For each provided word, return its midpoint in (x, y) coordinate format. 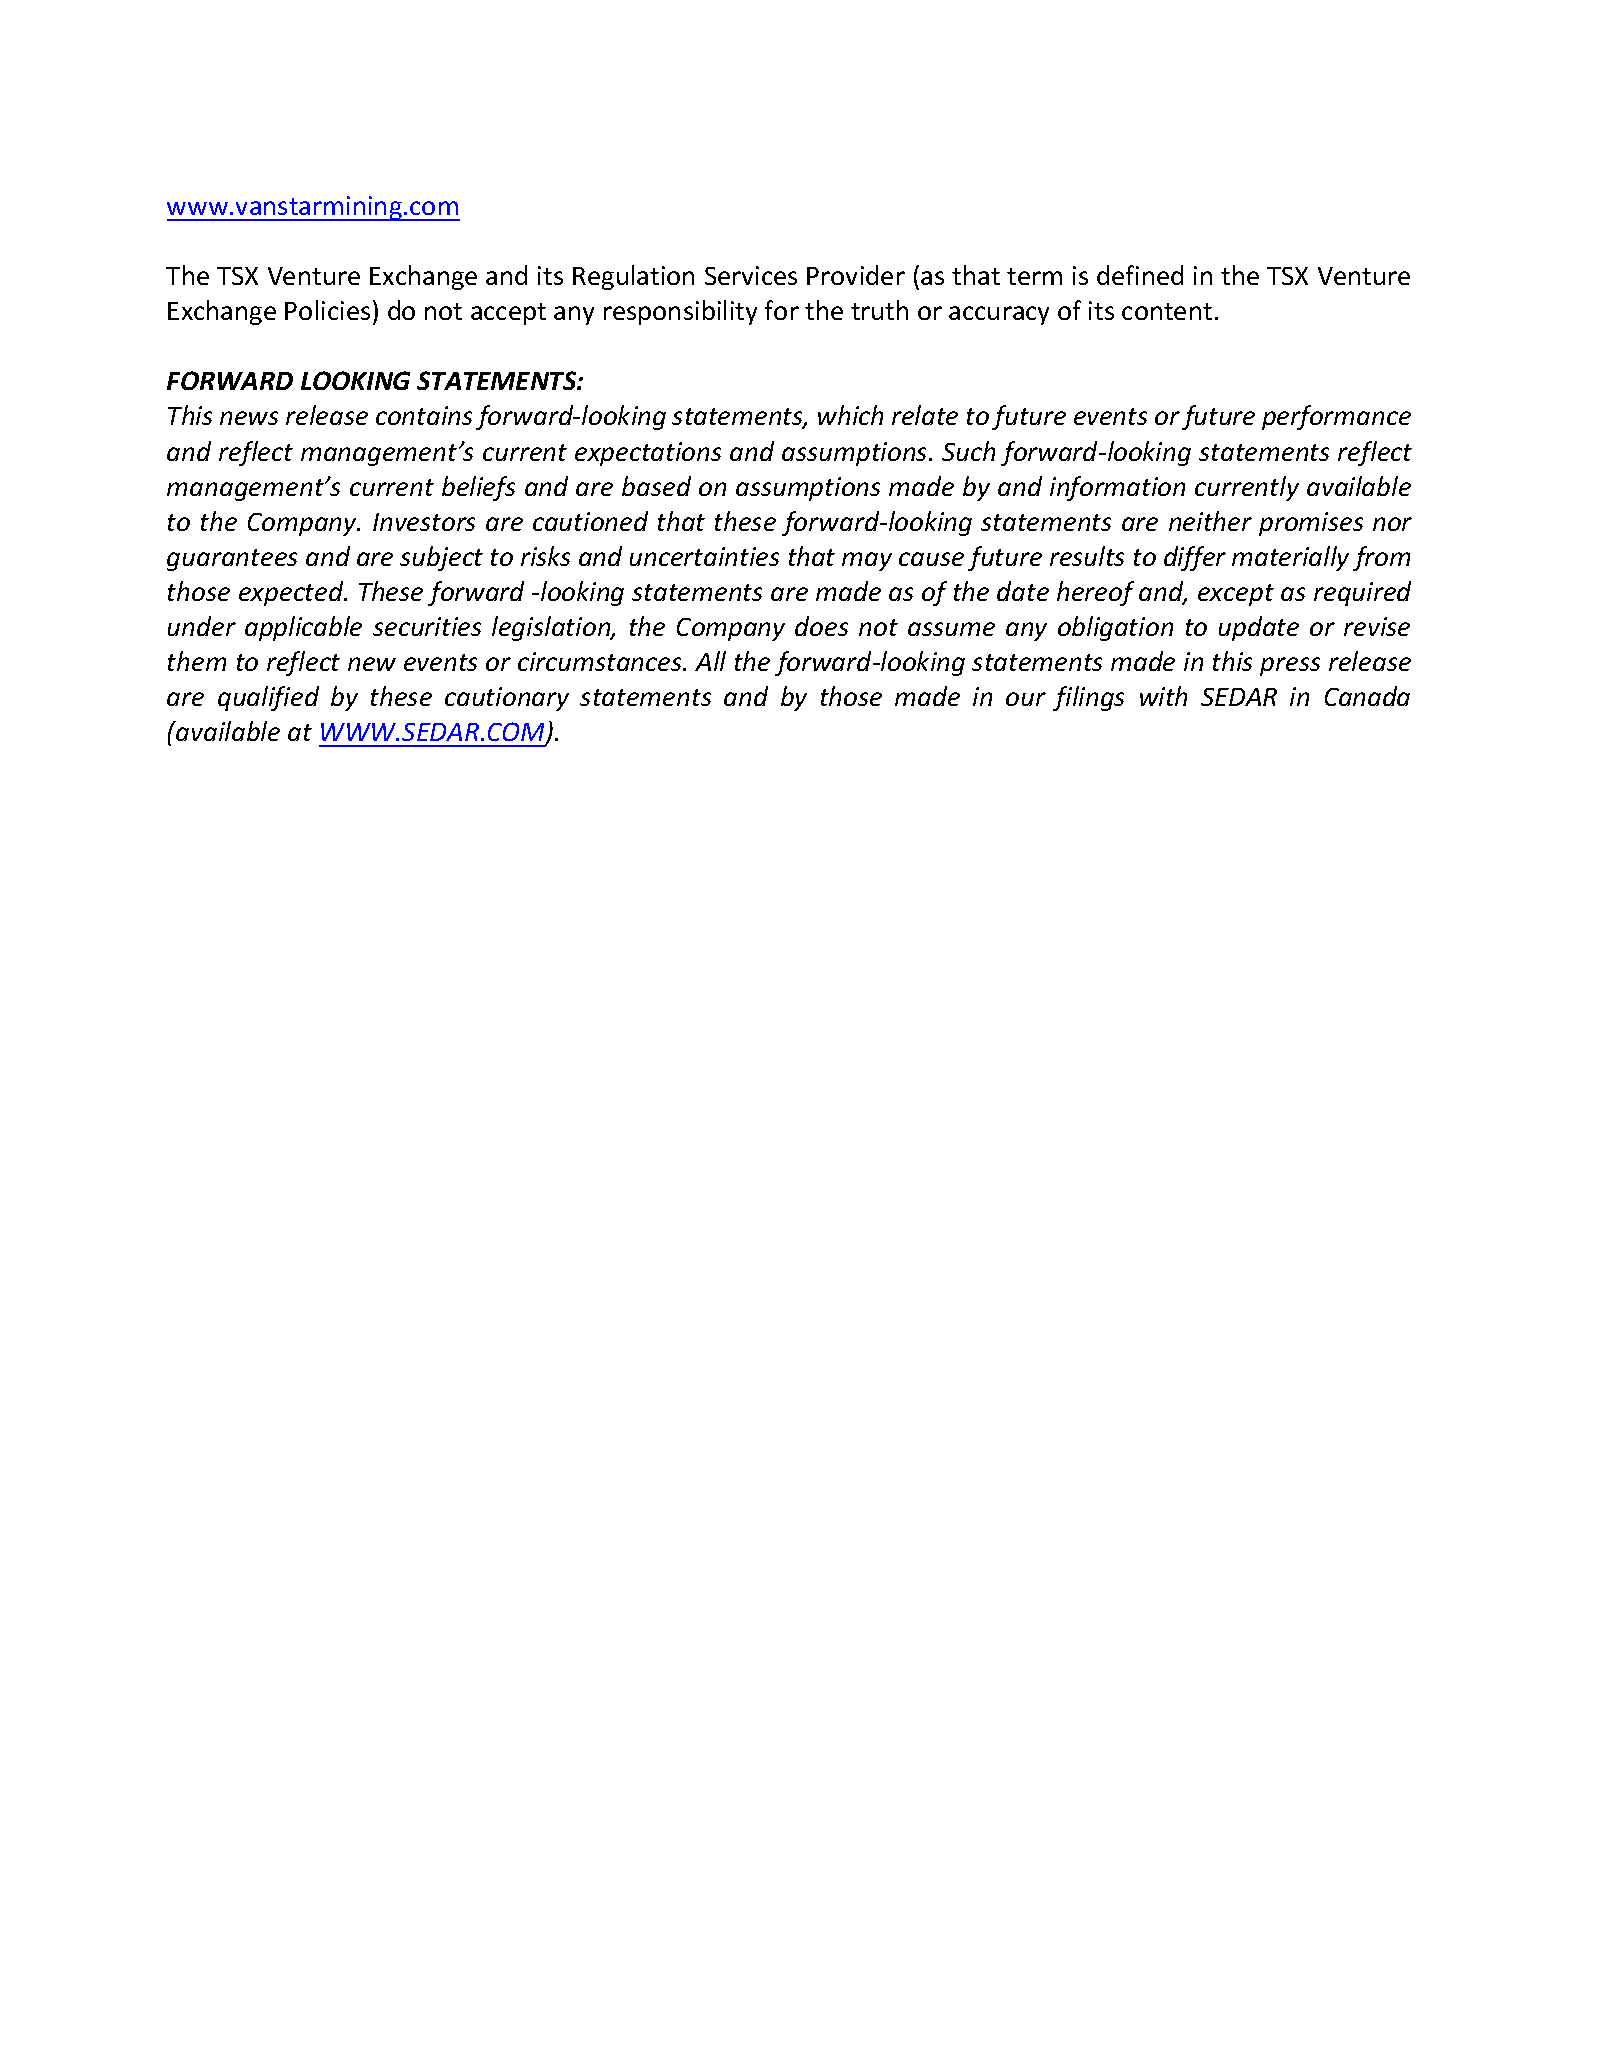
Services (751, 275)
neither (1210, 521)
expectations (648, 454)
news (249, 418)
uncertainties (704, 556)
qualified (268, 698)
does (821, 626)
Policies (327, 310)
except (1236, 595)
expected (292, 593)
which (850, 415)
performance (1336, 417)
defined (1140, 275)
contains (424, 415)
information (1117, 488)
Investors (424, 522)
